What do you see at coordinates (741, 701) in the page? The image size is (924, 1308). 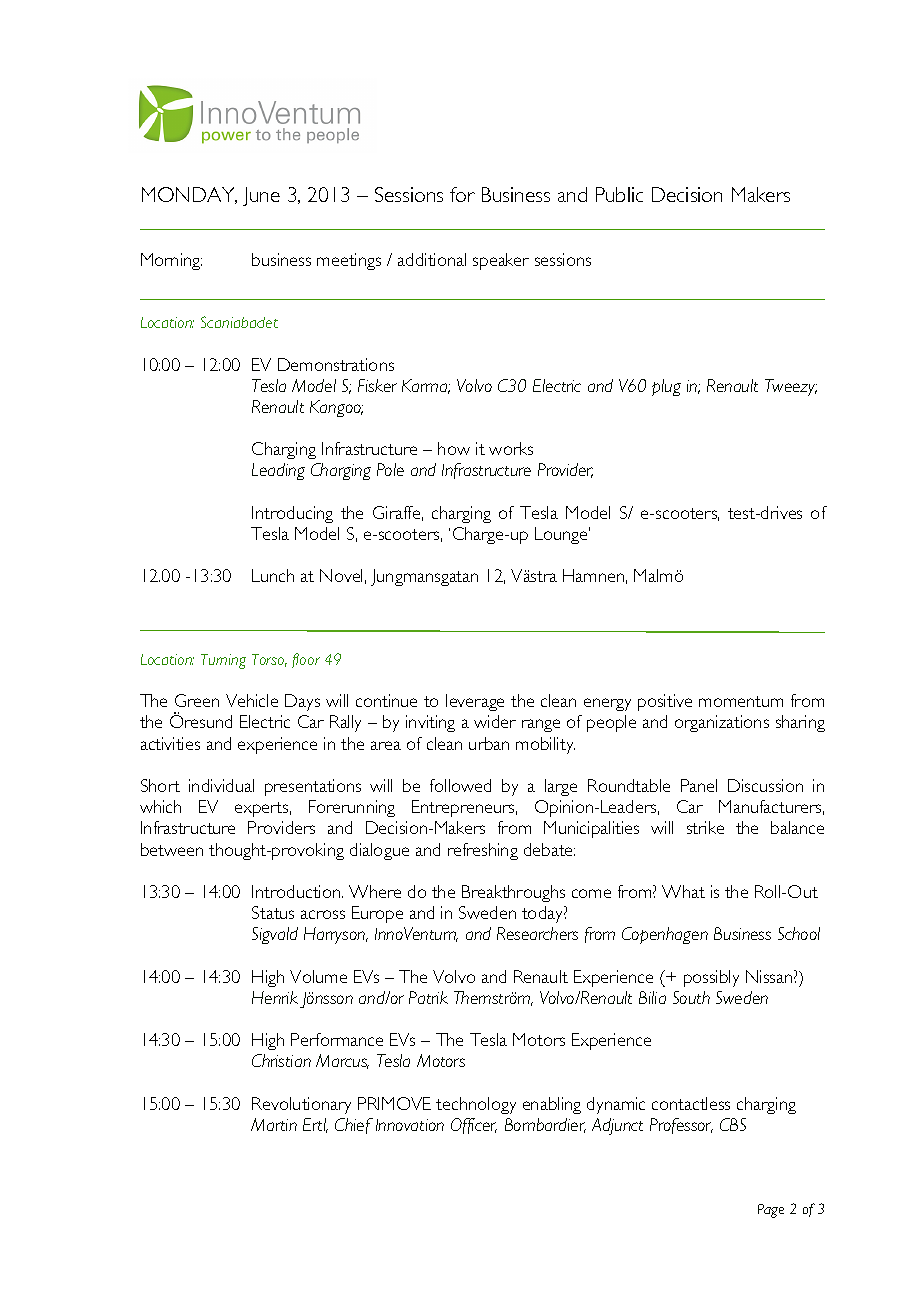 I see `momentum` at bounding box center [741, 701].
